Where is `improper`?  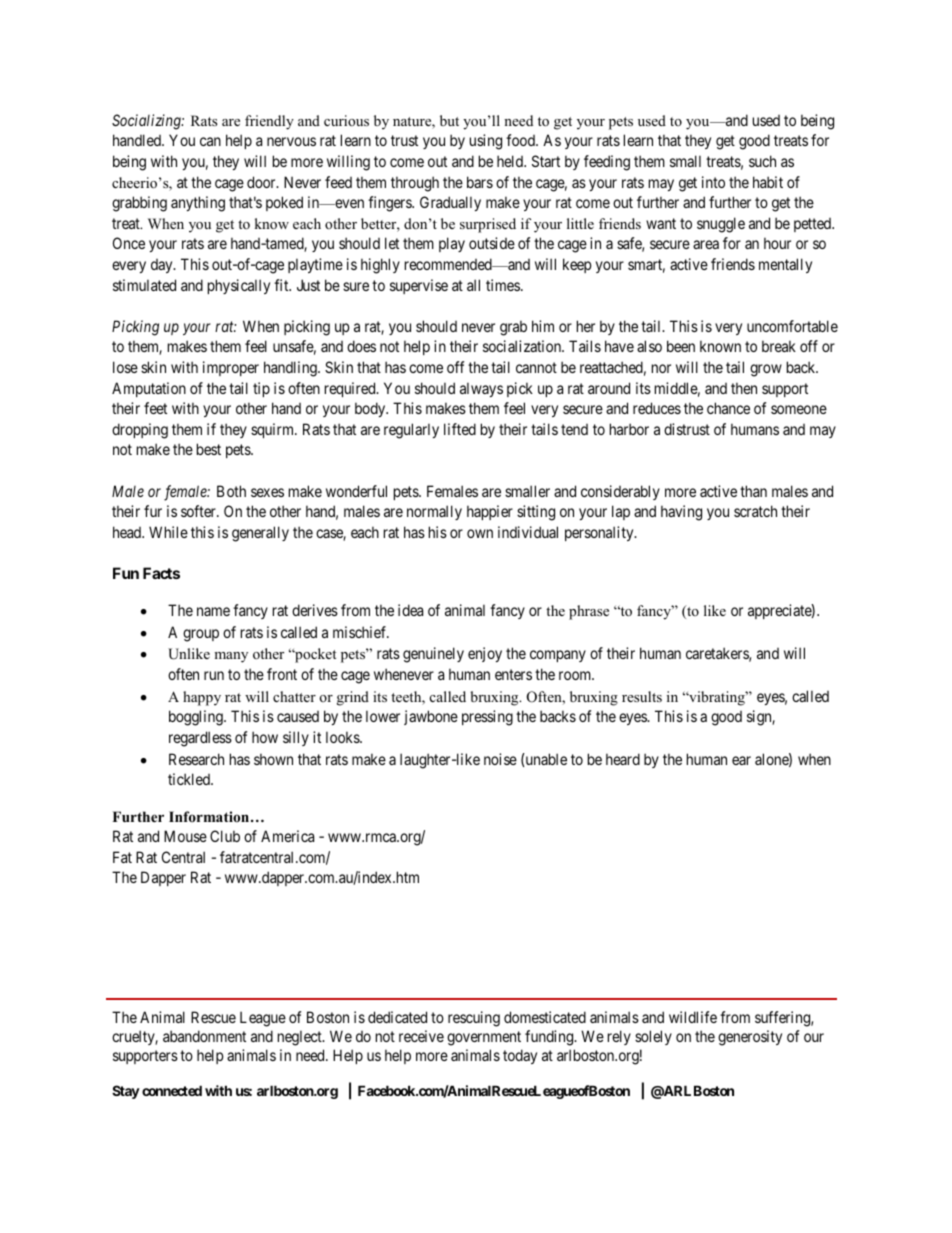
improper is located at coordinates (231, 368).
